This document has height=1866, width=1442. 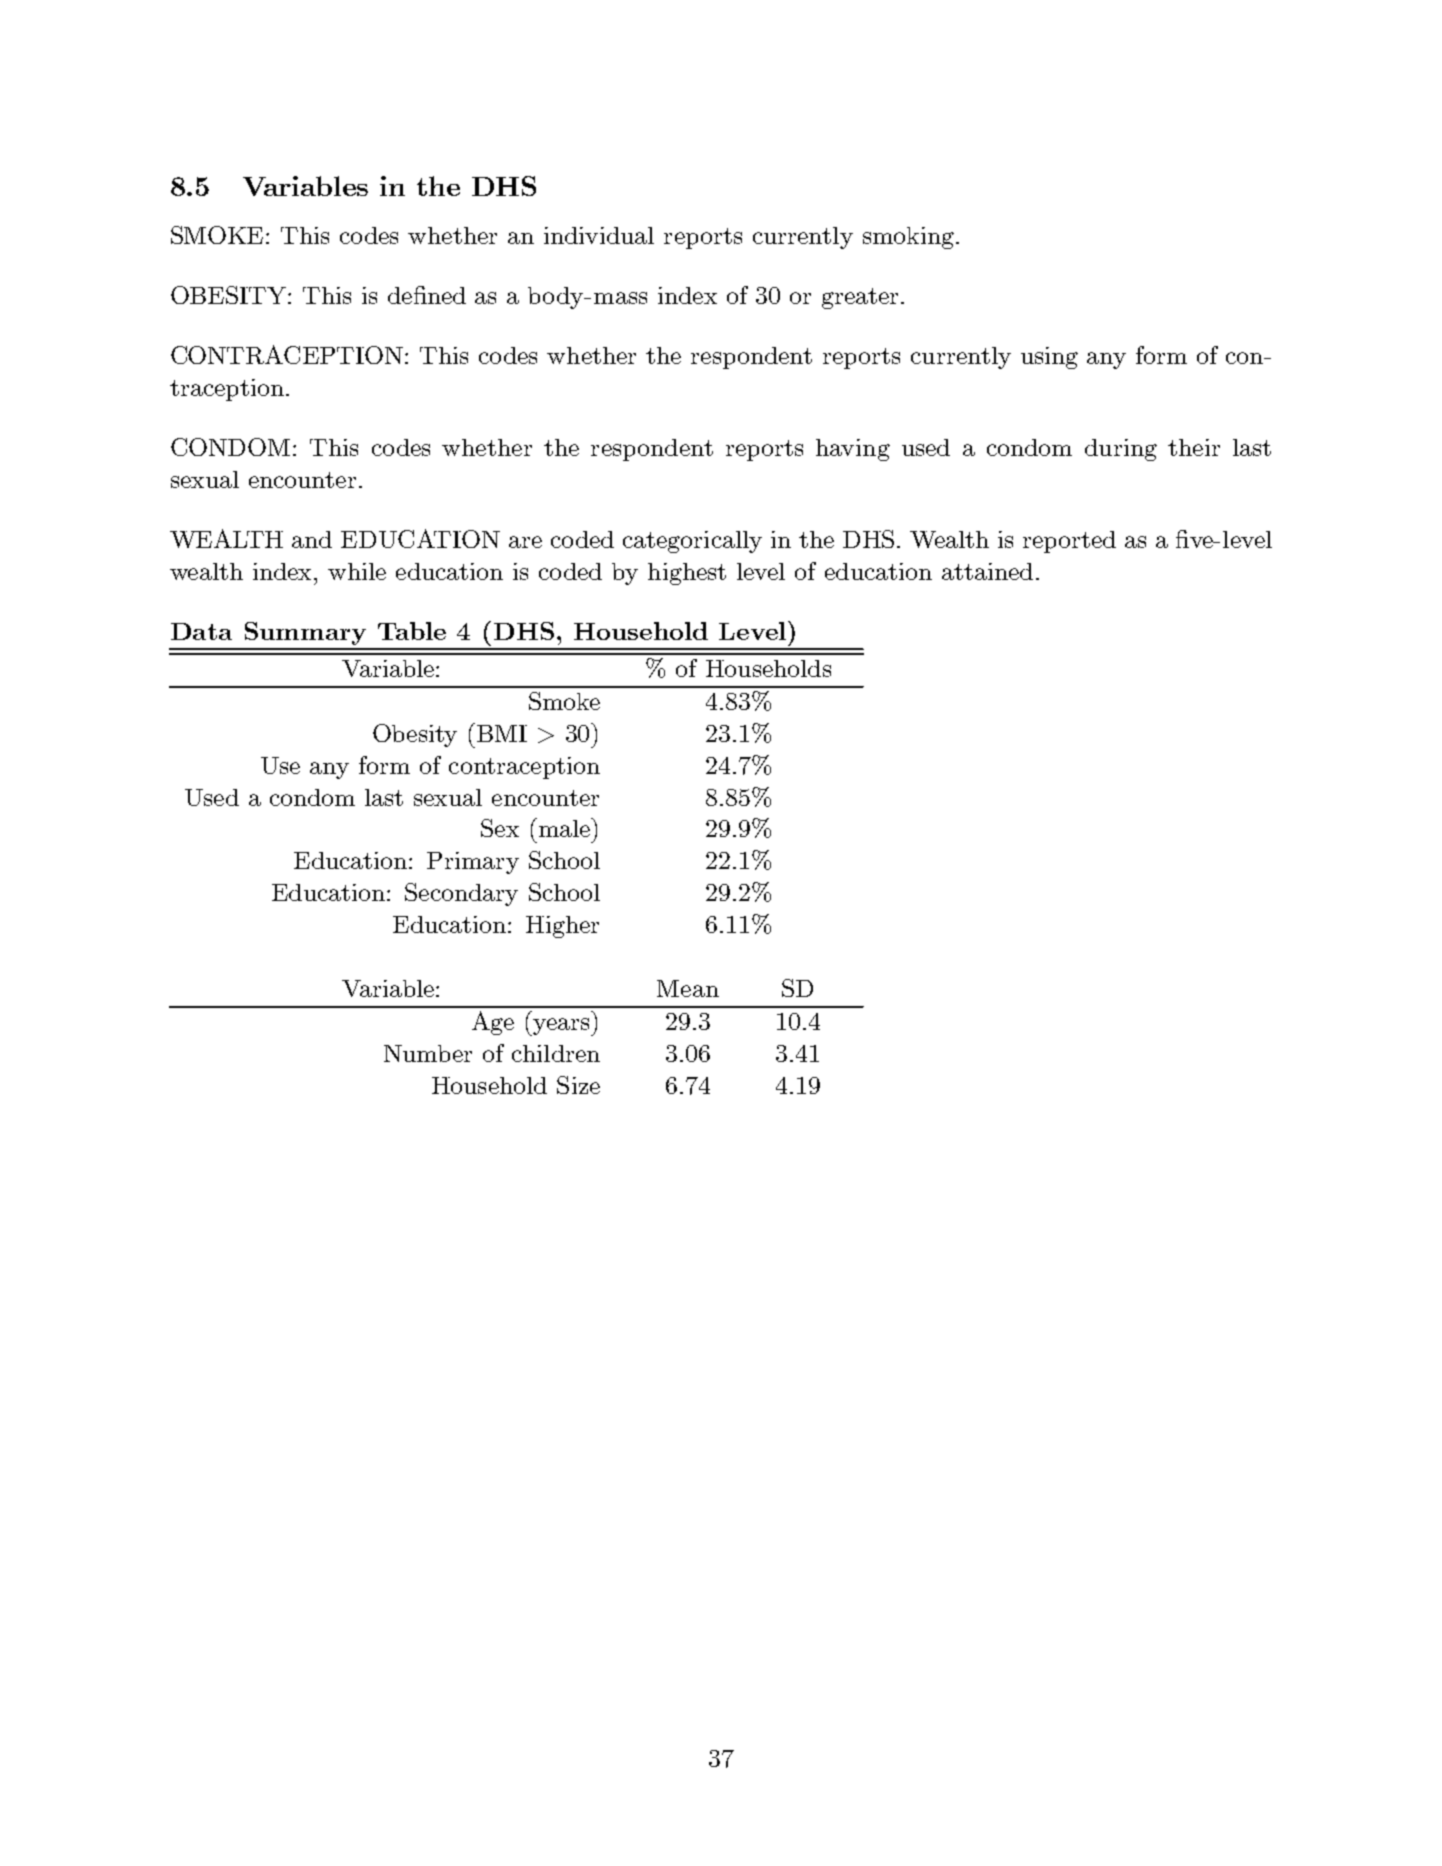 What do you see at coordinates (578, 1085) in the document?
I see `Size` at bounding box center [578, 1085].
